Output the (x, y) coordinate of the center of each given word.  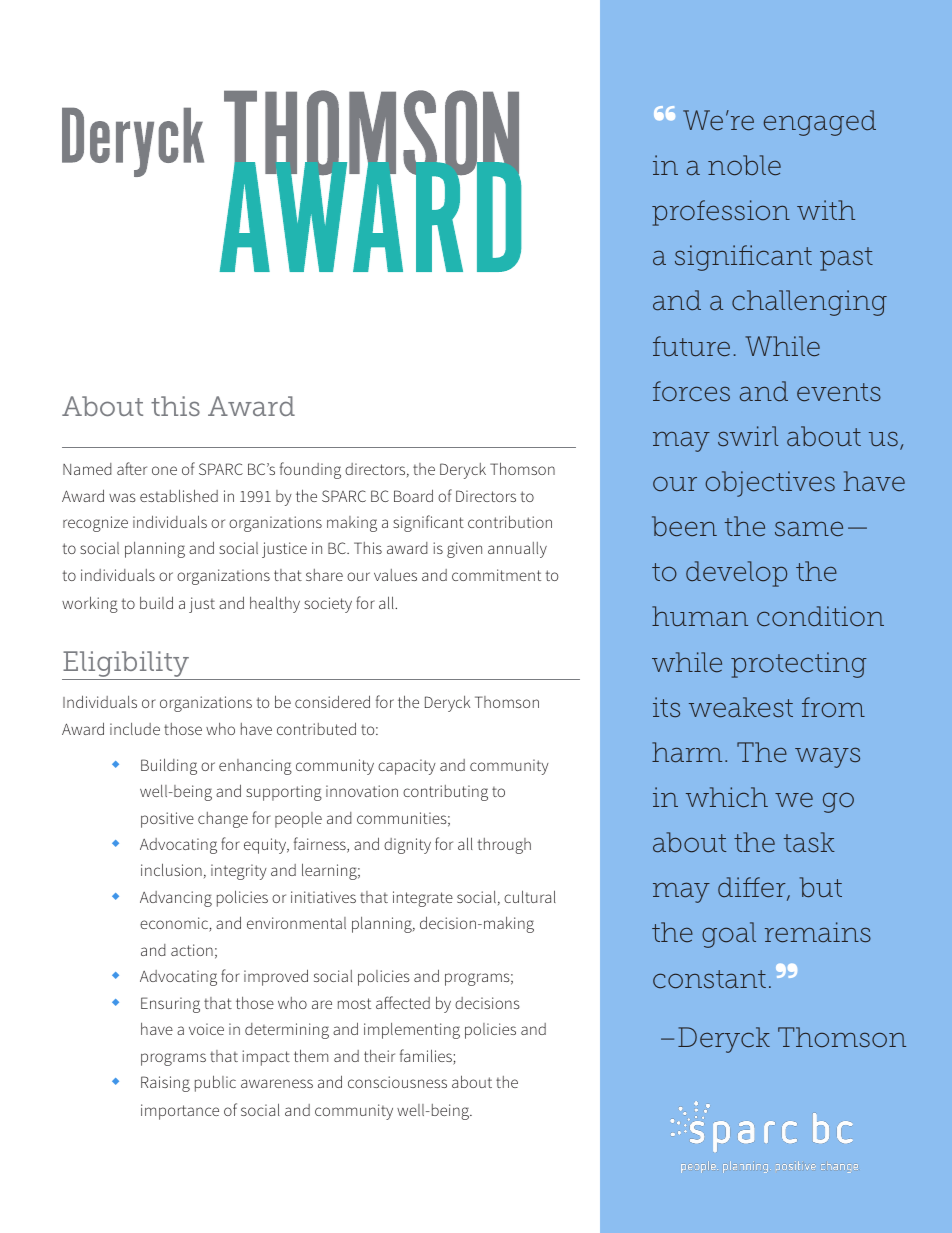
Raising (165, 1084)
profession (721, 213)
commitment (496, 575)
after (132, 468)
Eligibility (126, 664)
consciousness (397, 1082)
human (700, 616)
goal (729, 935)
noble (744, 165)
